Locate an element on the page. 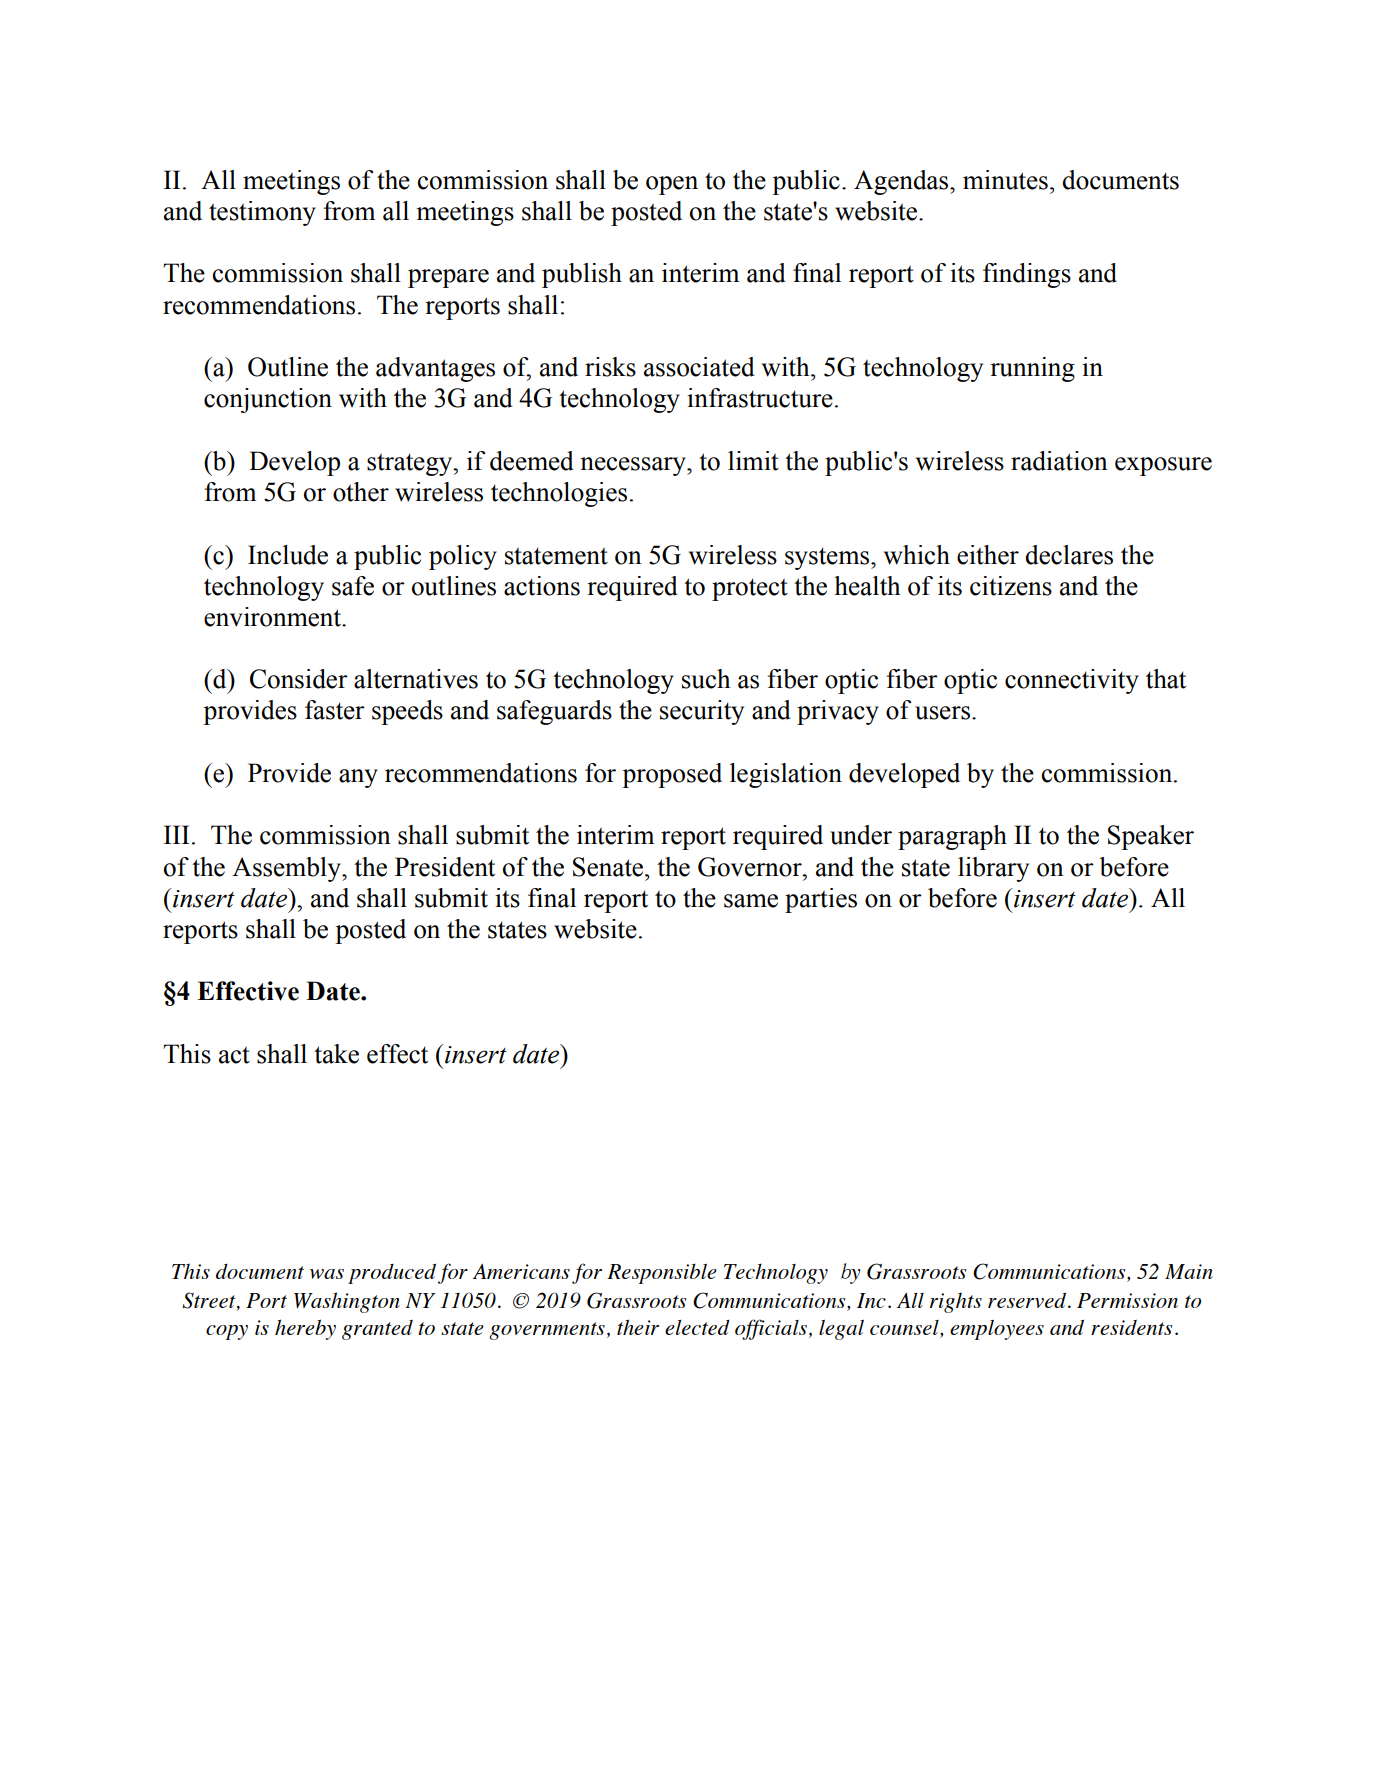  connectivity is located at coordinates (1072, 681).
